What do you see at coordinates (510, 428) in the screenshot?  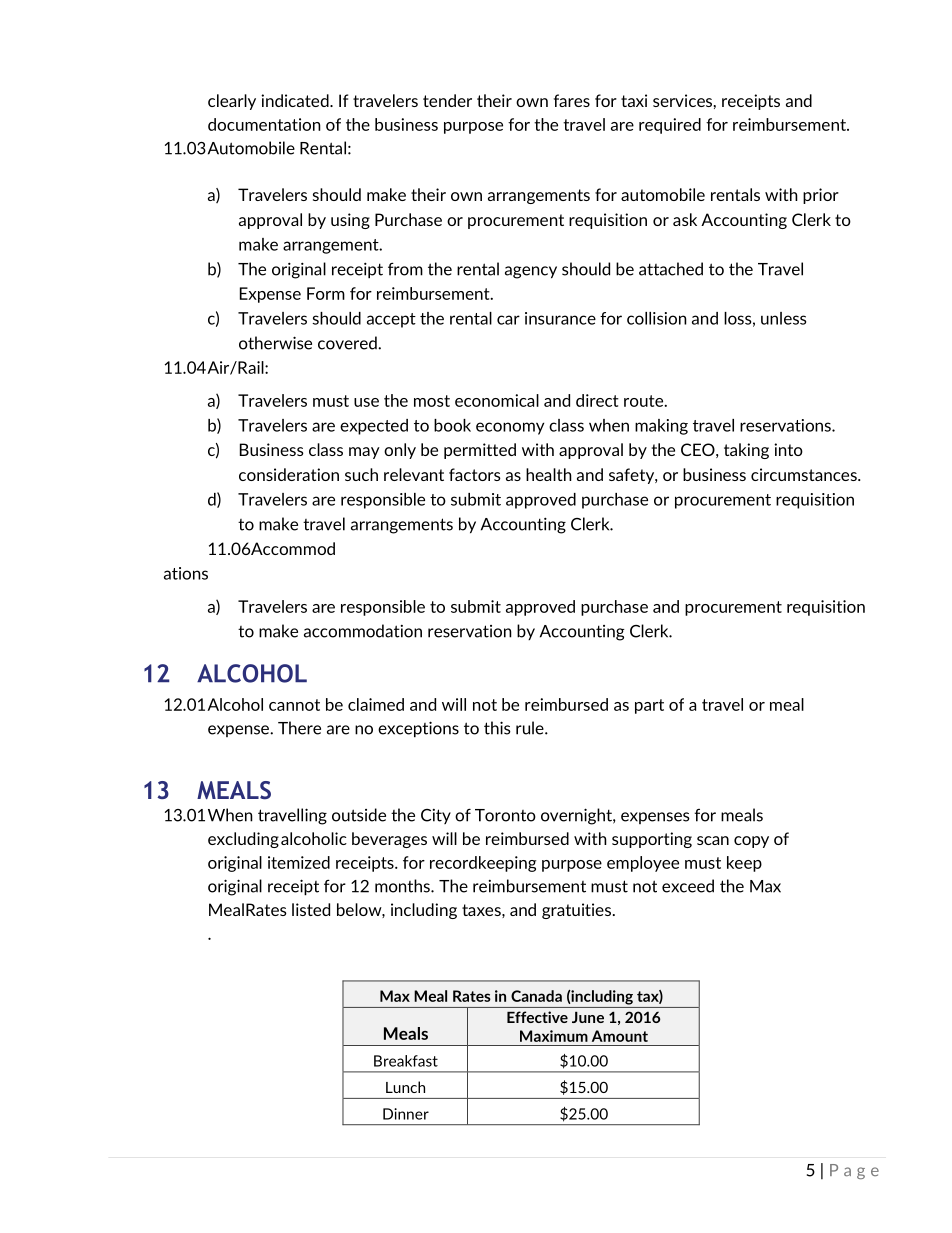 I see `economy` at bounding box center [510, 428].
